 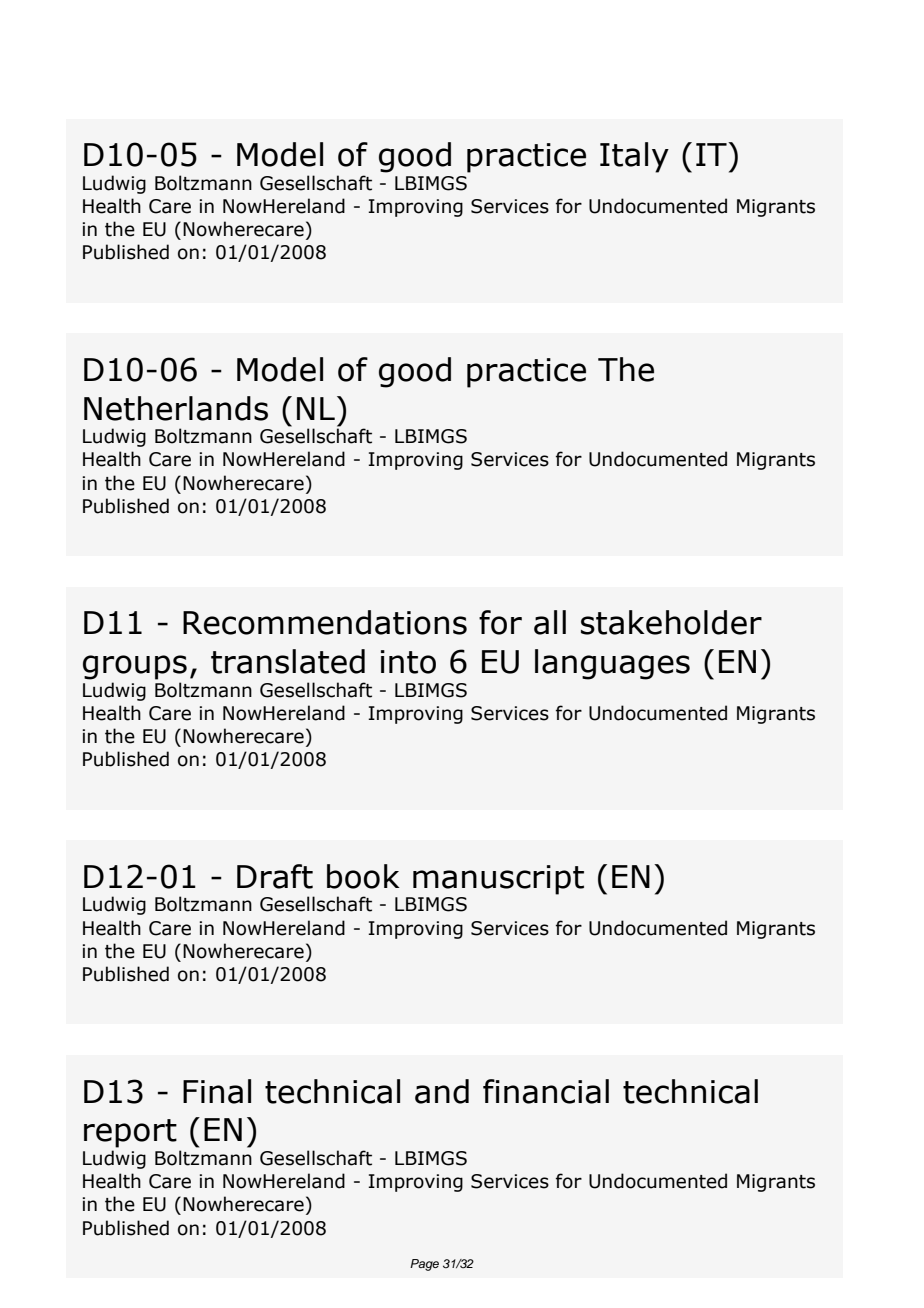 I want to click on report, so click(x=130, y=1133).
